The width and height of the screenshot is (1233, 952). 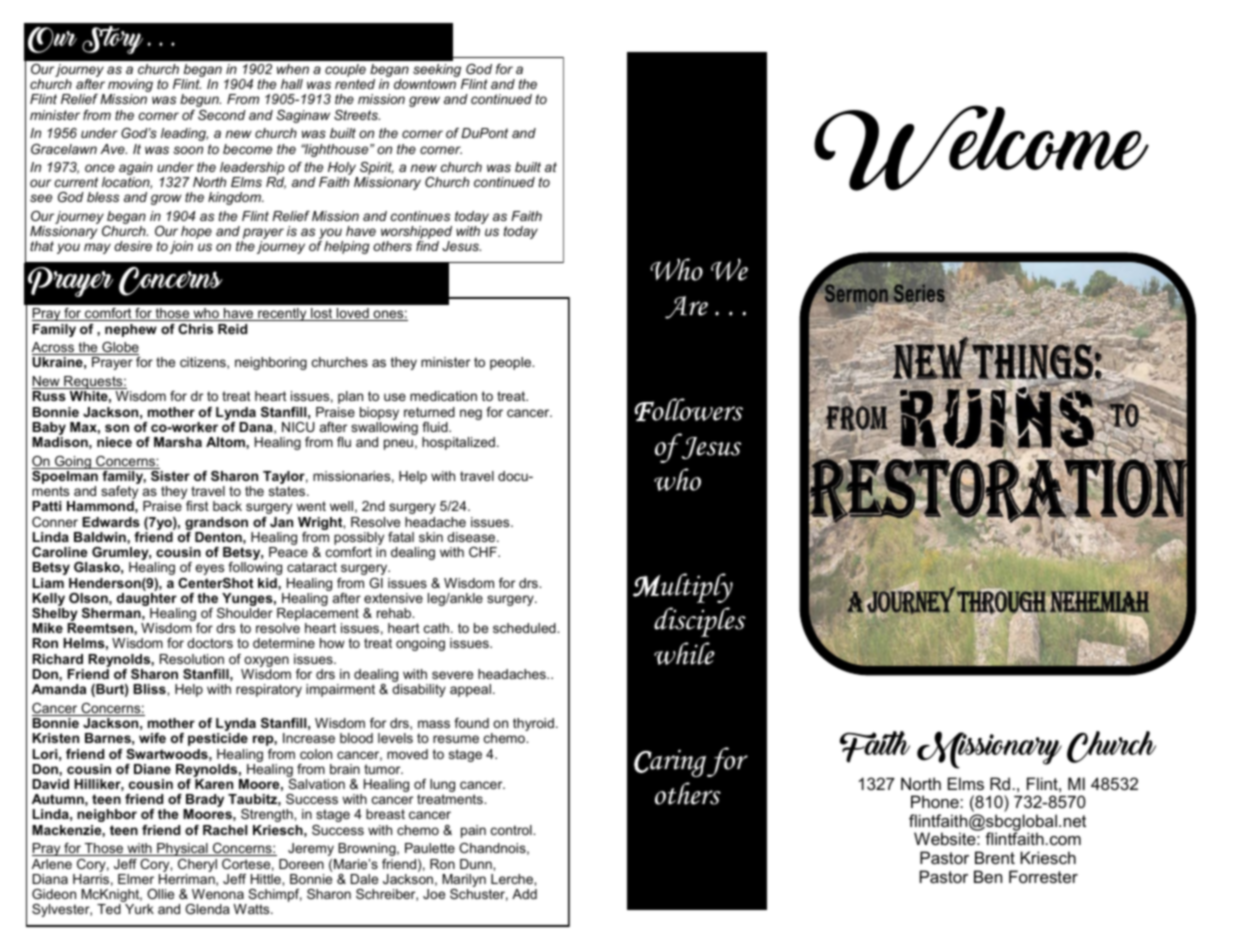 I want to click on Followers, so click(x=689, y=409).
